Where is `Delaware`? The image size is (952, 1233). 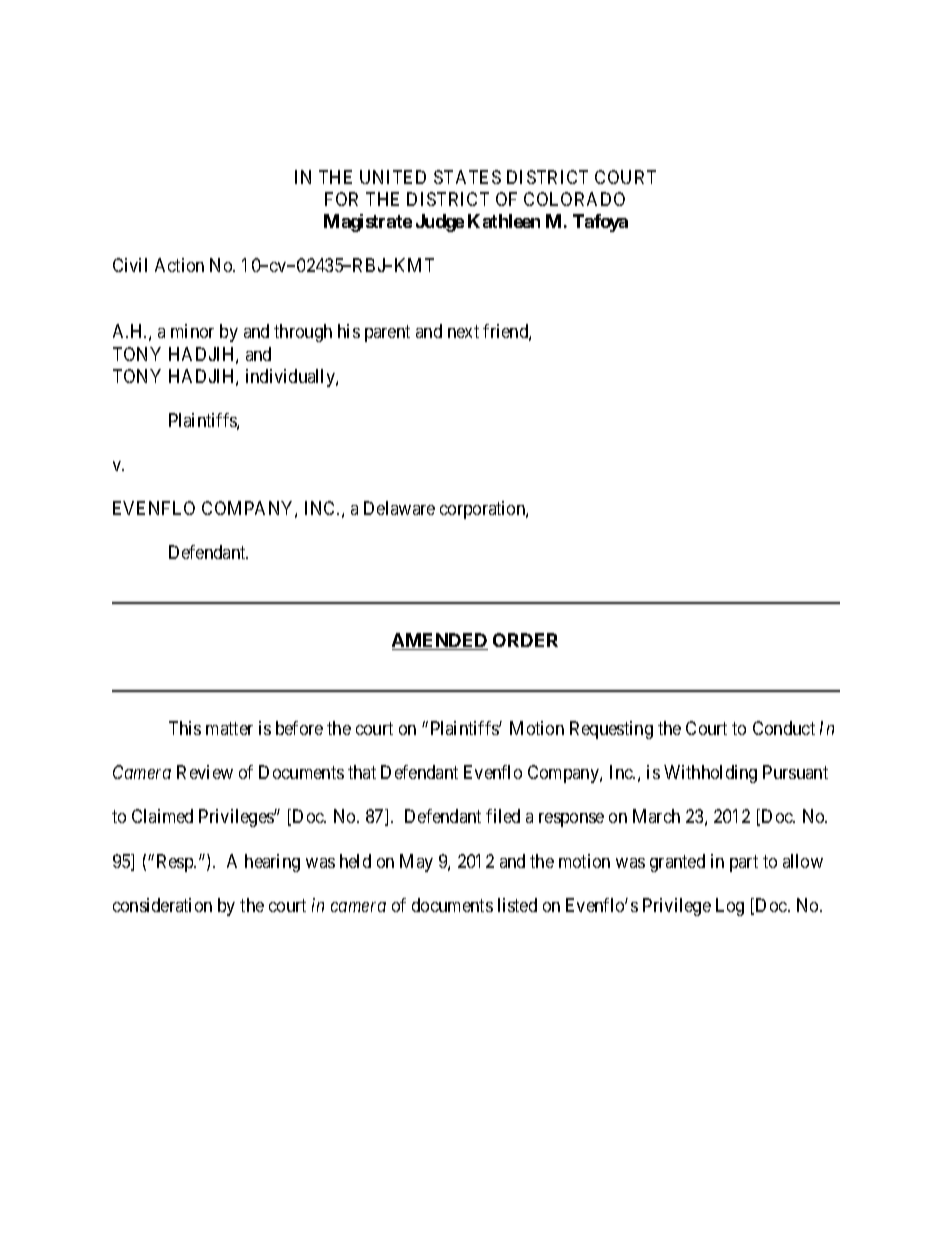
Delaware is located at coordinates (399, 508).
